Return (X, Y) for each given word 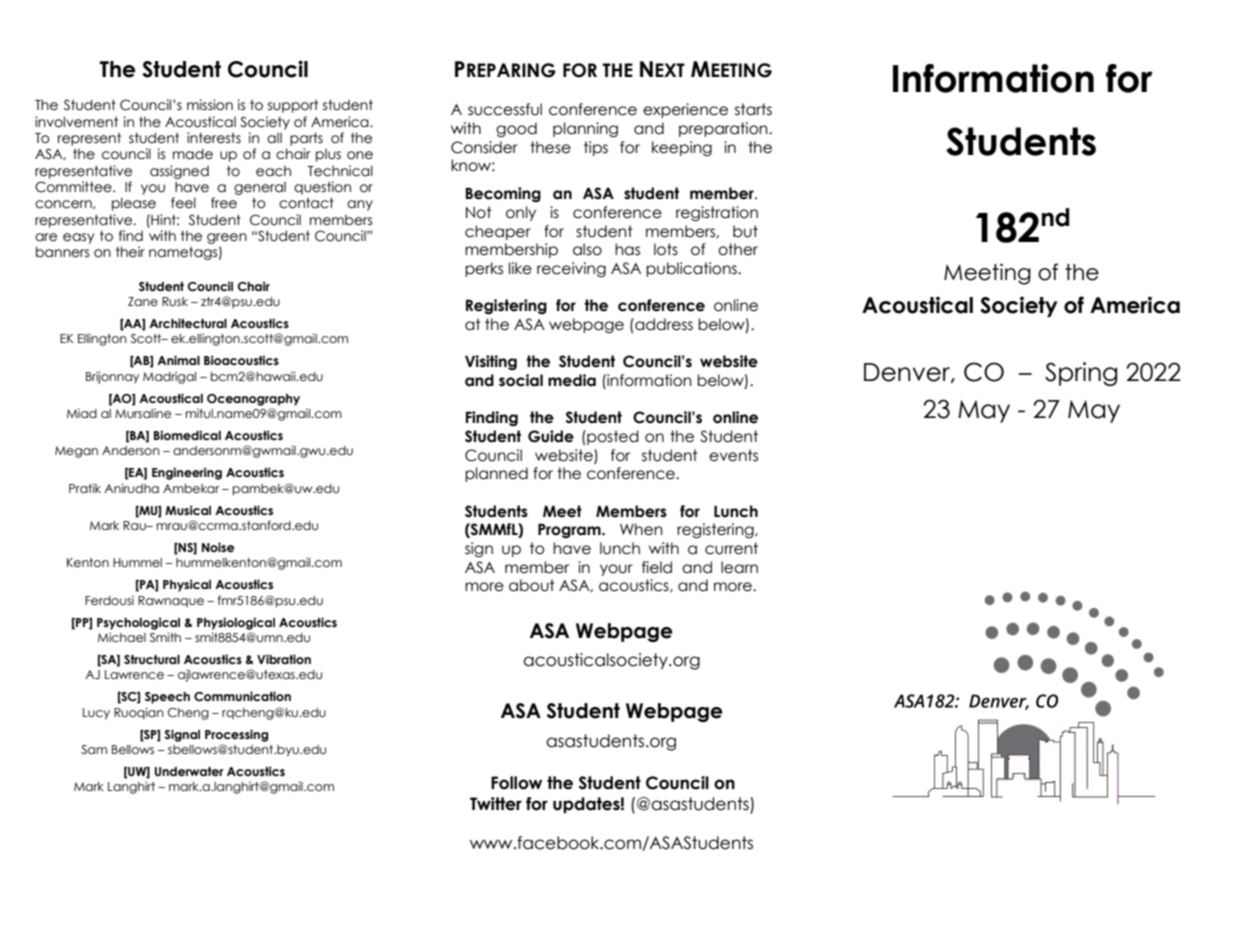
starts (753, 109)
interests (214, 138)
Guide (551, 436)
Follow (516, 783)
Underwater (189, 771)
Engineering (187, 473)
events (733, 455)
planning (585, 129)
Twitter (496, 804)
